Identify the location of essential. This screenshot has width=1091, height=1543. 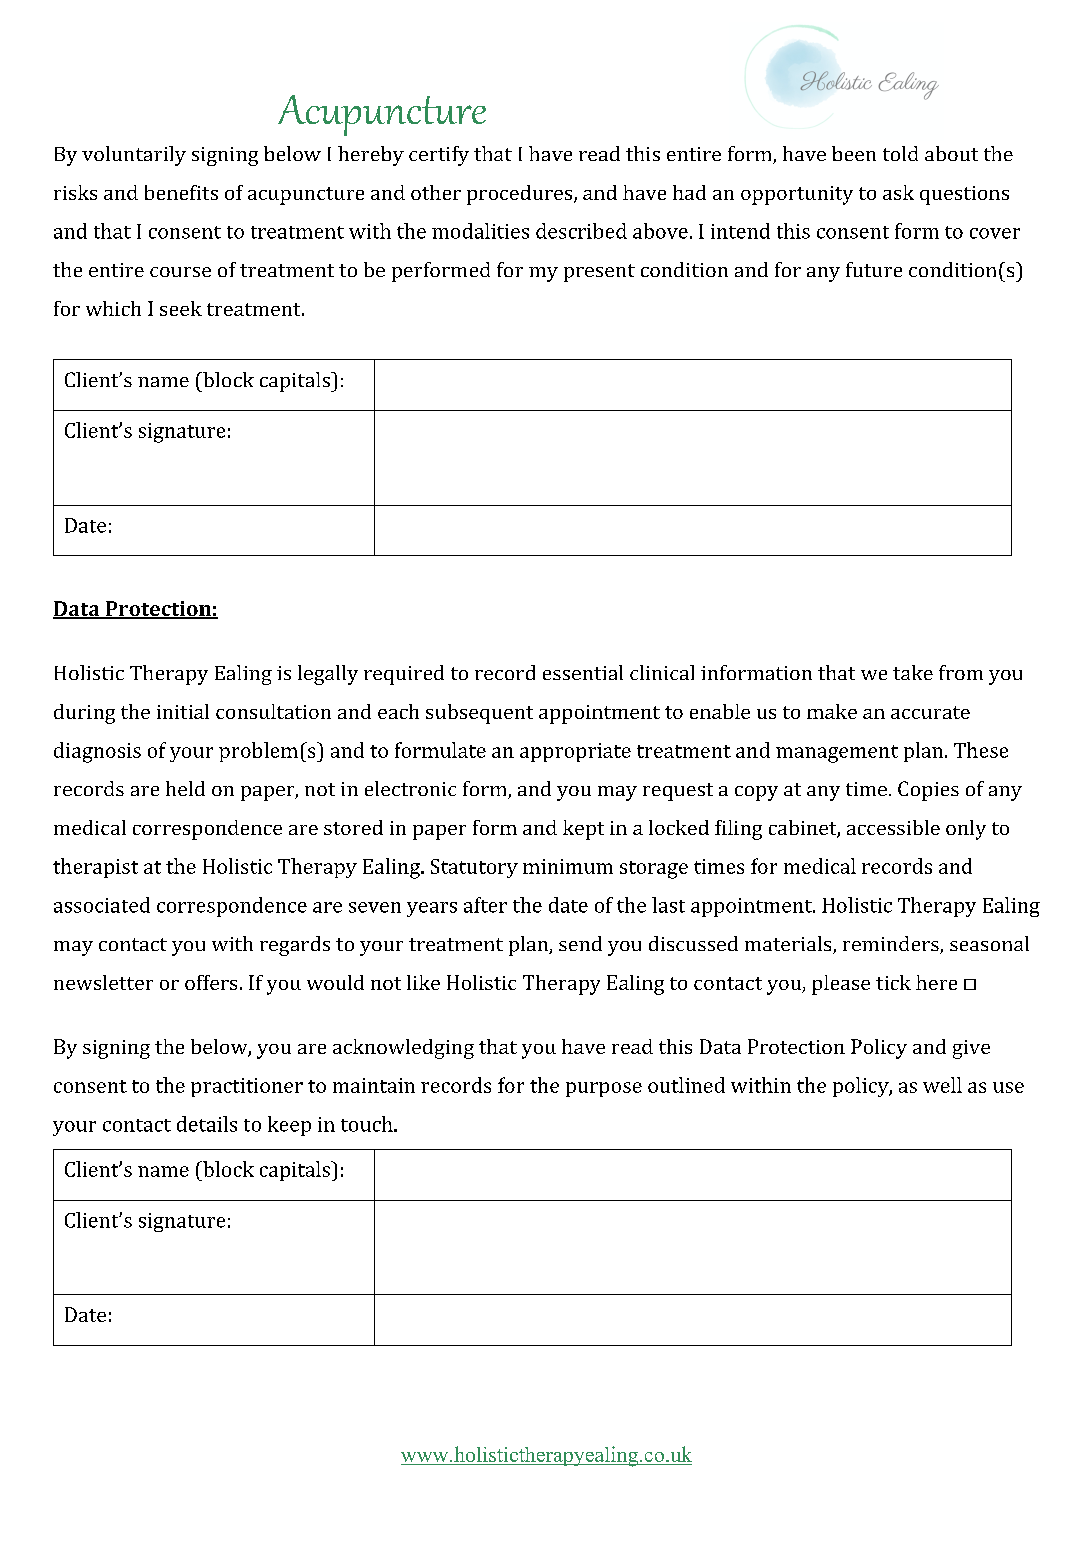
(583, 672).
